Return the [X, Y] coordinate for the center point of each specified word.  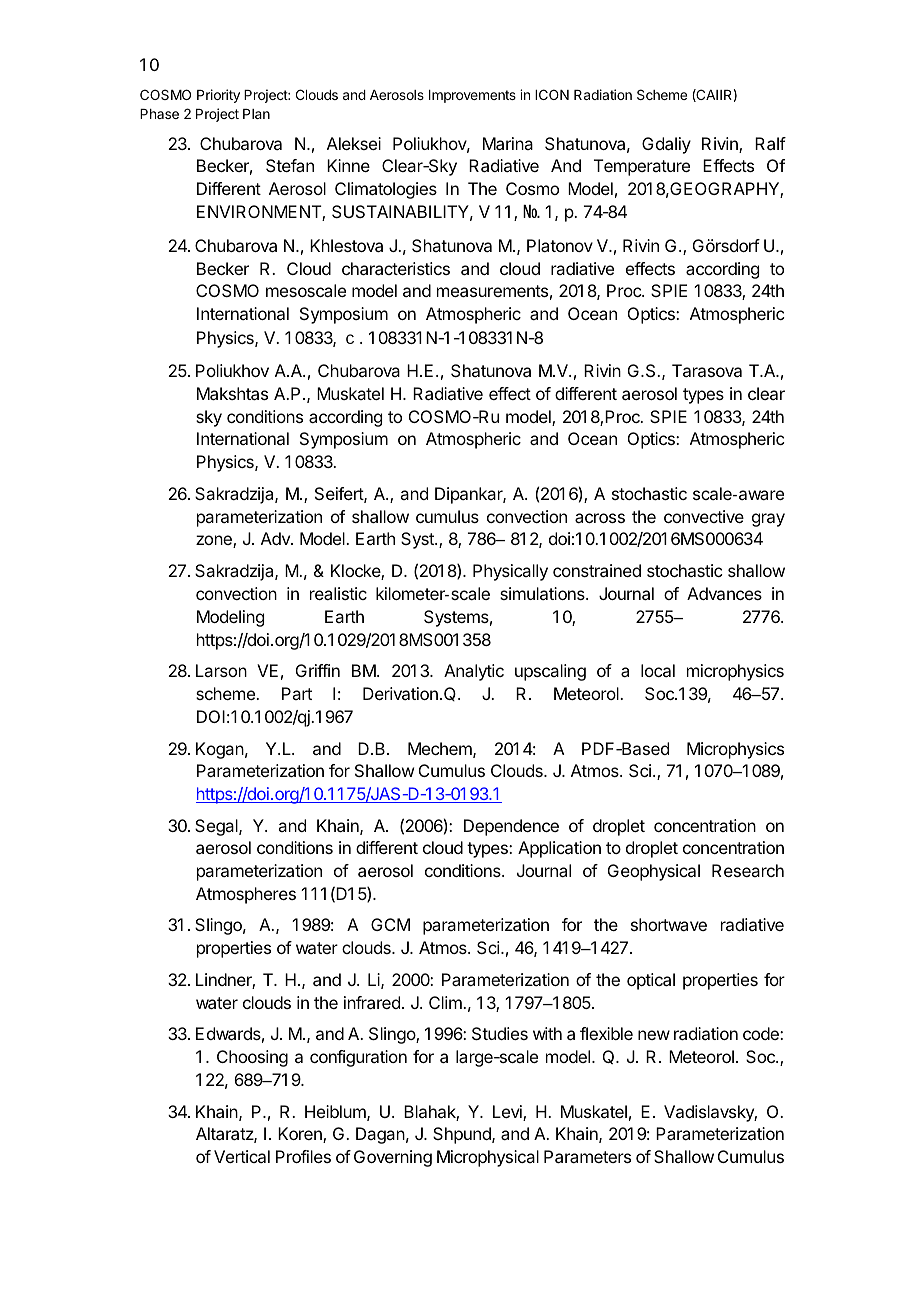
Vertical [242, 1156]
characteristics [396, 268]
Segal [217, 827]
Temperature [642, 167]
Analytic [474, 672]
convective [704, 516]
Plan [256, 114]
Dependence [511, 827]
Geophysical [654, 872]
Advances [724, 593]
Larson [221, 670]
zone [215, 541]
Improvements [472, 96]
